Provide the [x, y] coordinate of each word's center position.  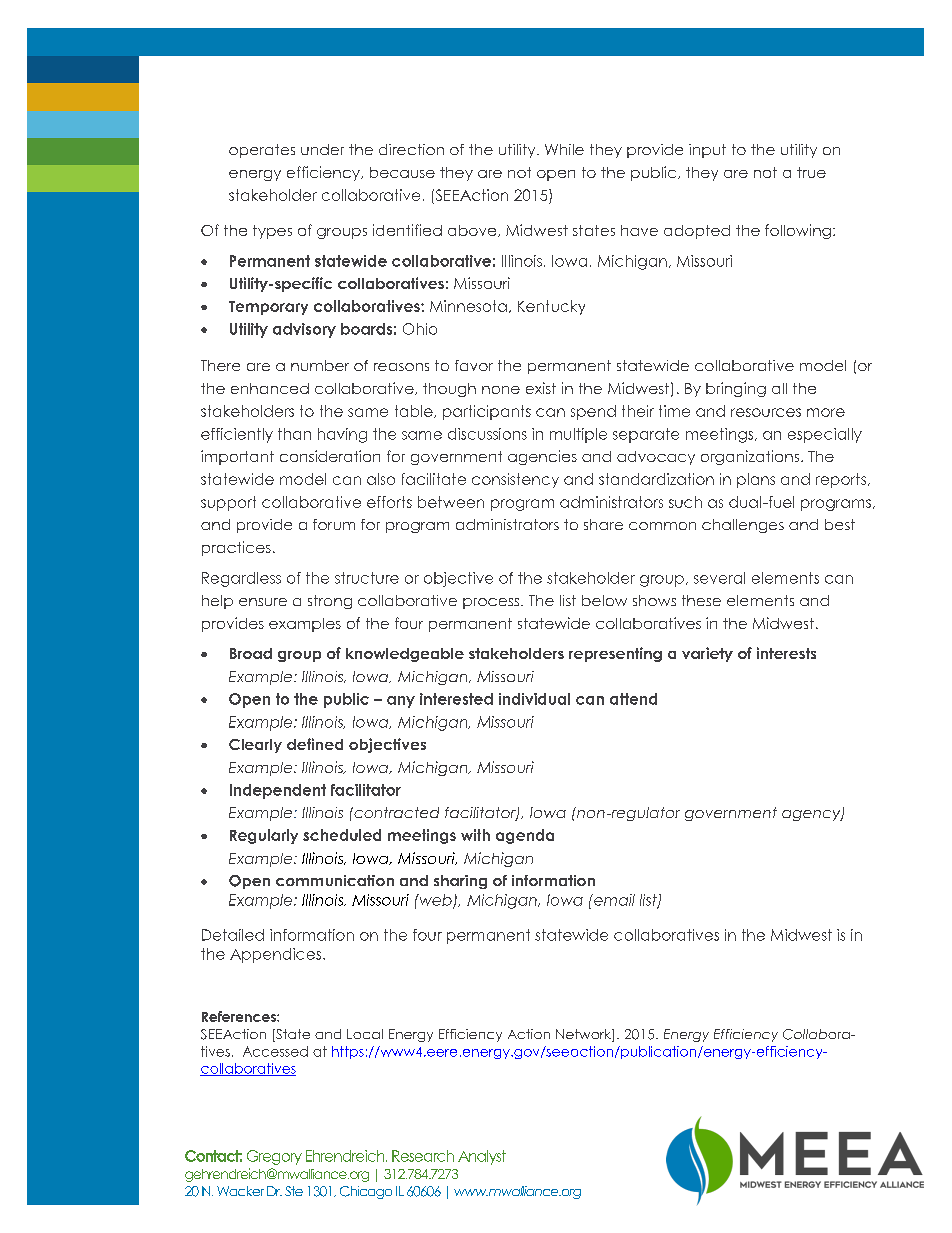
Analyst [482, 1157]
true [811, 172]
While [564, 149]
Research [423, 1156]
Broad [251, 653]
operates [262, 151]
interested [456, 699]
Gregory [274, 1157]
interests [786, 653]
